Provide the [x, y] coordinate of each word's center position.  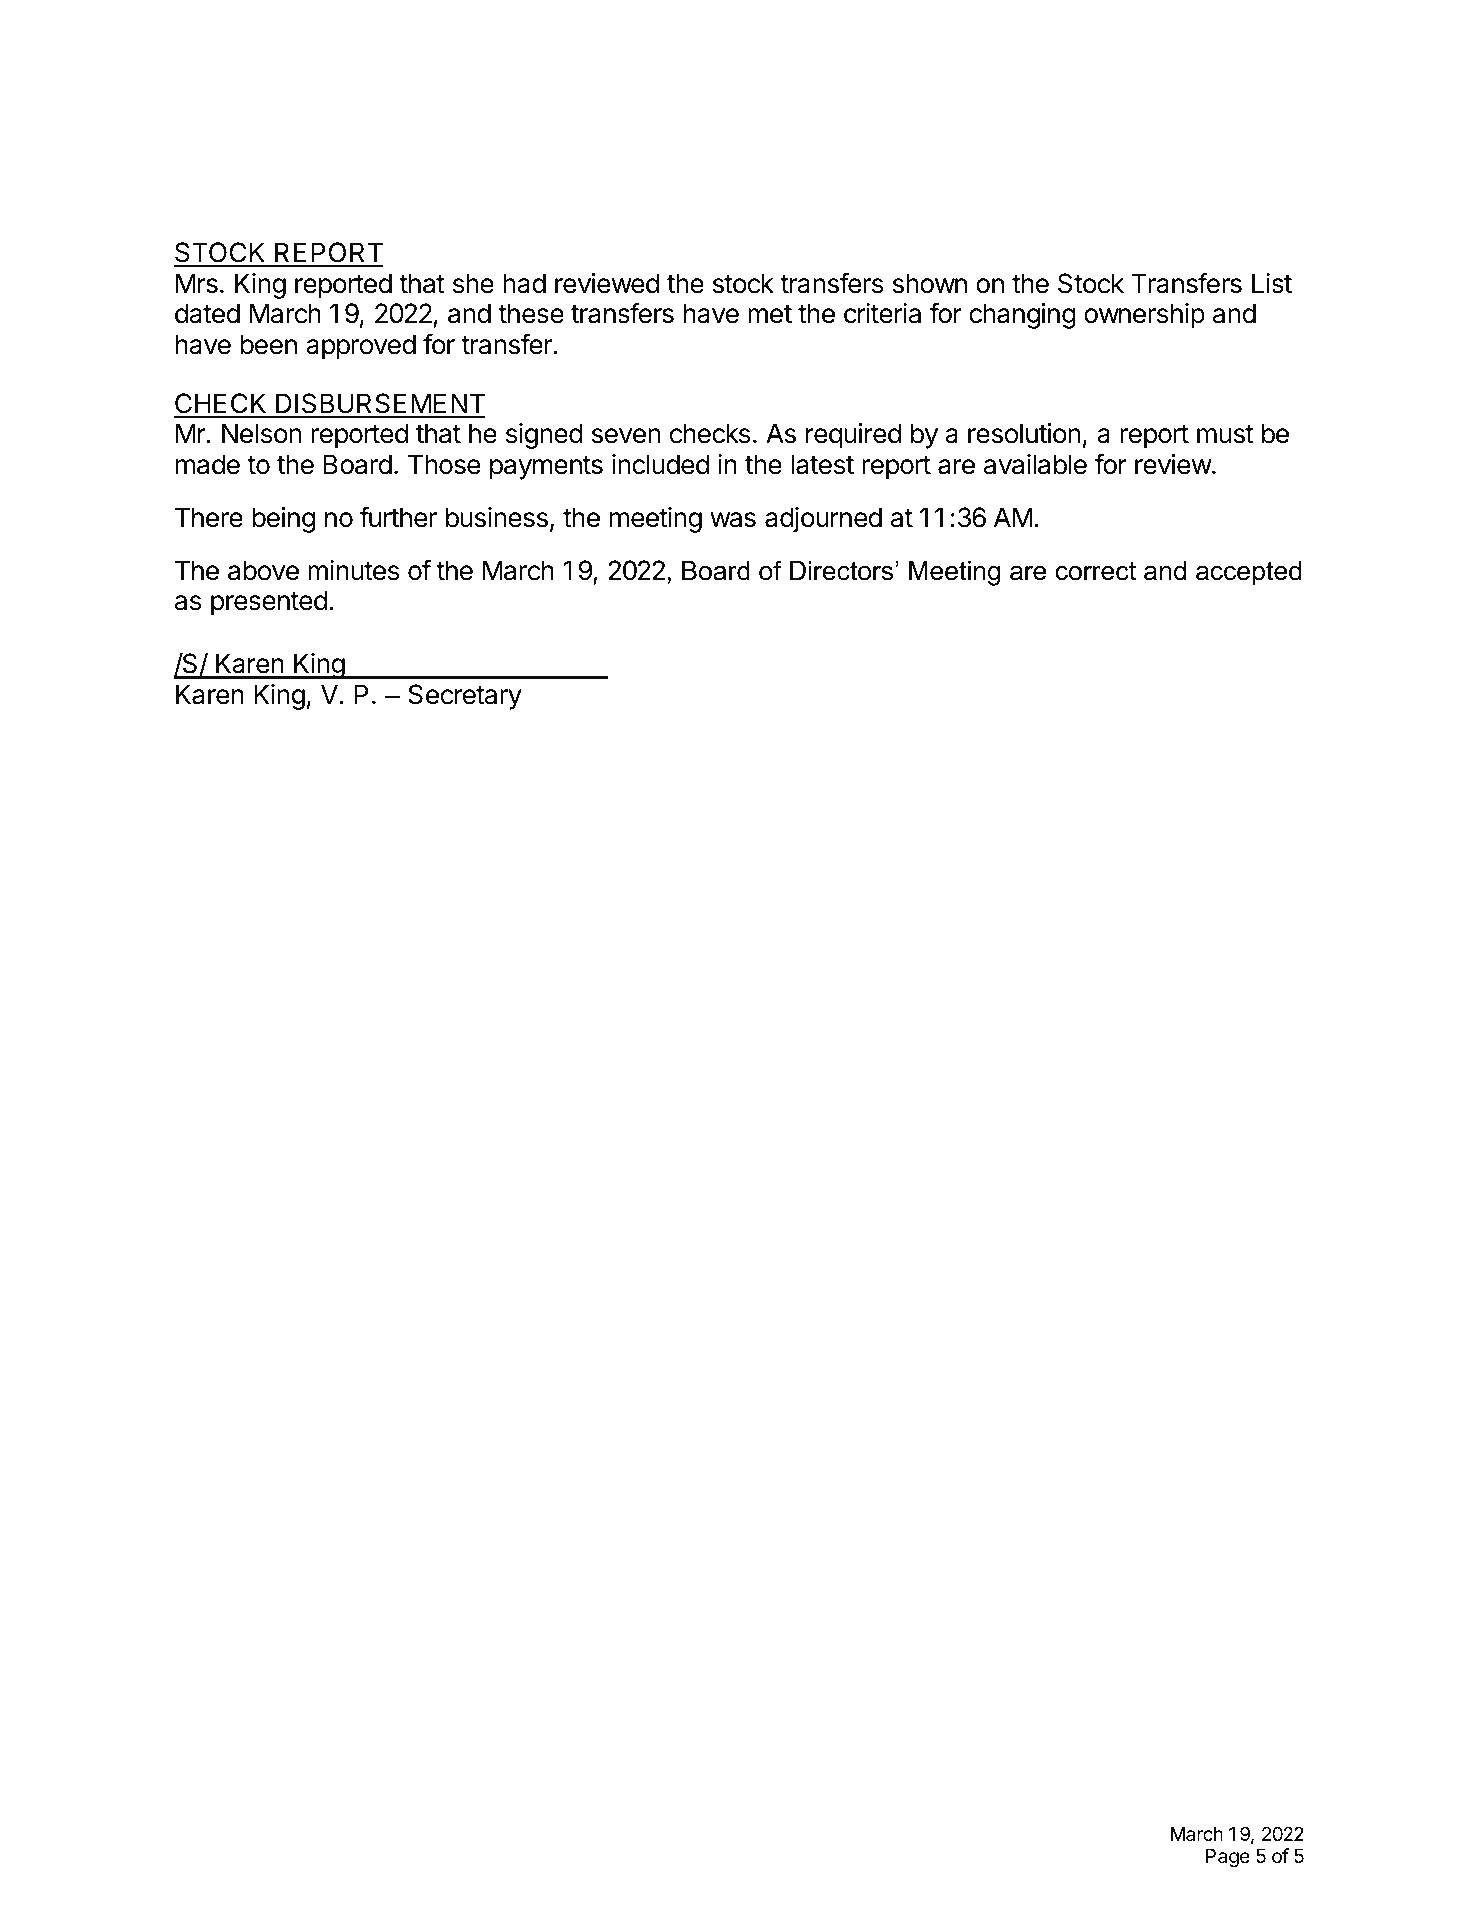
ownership [1144, 316]
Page [1228, 1858]
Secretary [465, 697]
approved [361, 347]
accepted [1248, 573]
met [770, 314]
